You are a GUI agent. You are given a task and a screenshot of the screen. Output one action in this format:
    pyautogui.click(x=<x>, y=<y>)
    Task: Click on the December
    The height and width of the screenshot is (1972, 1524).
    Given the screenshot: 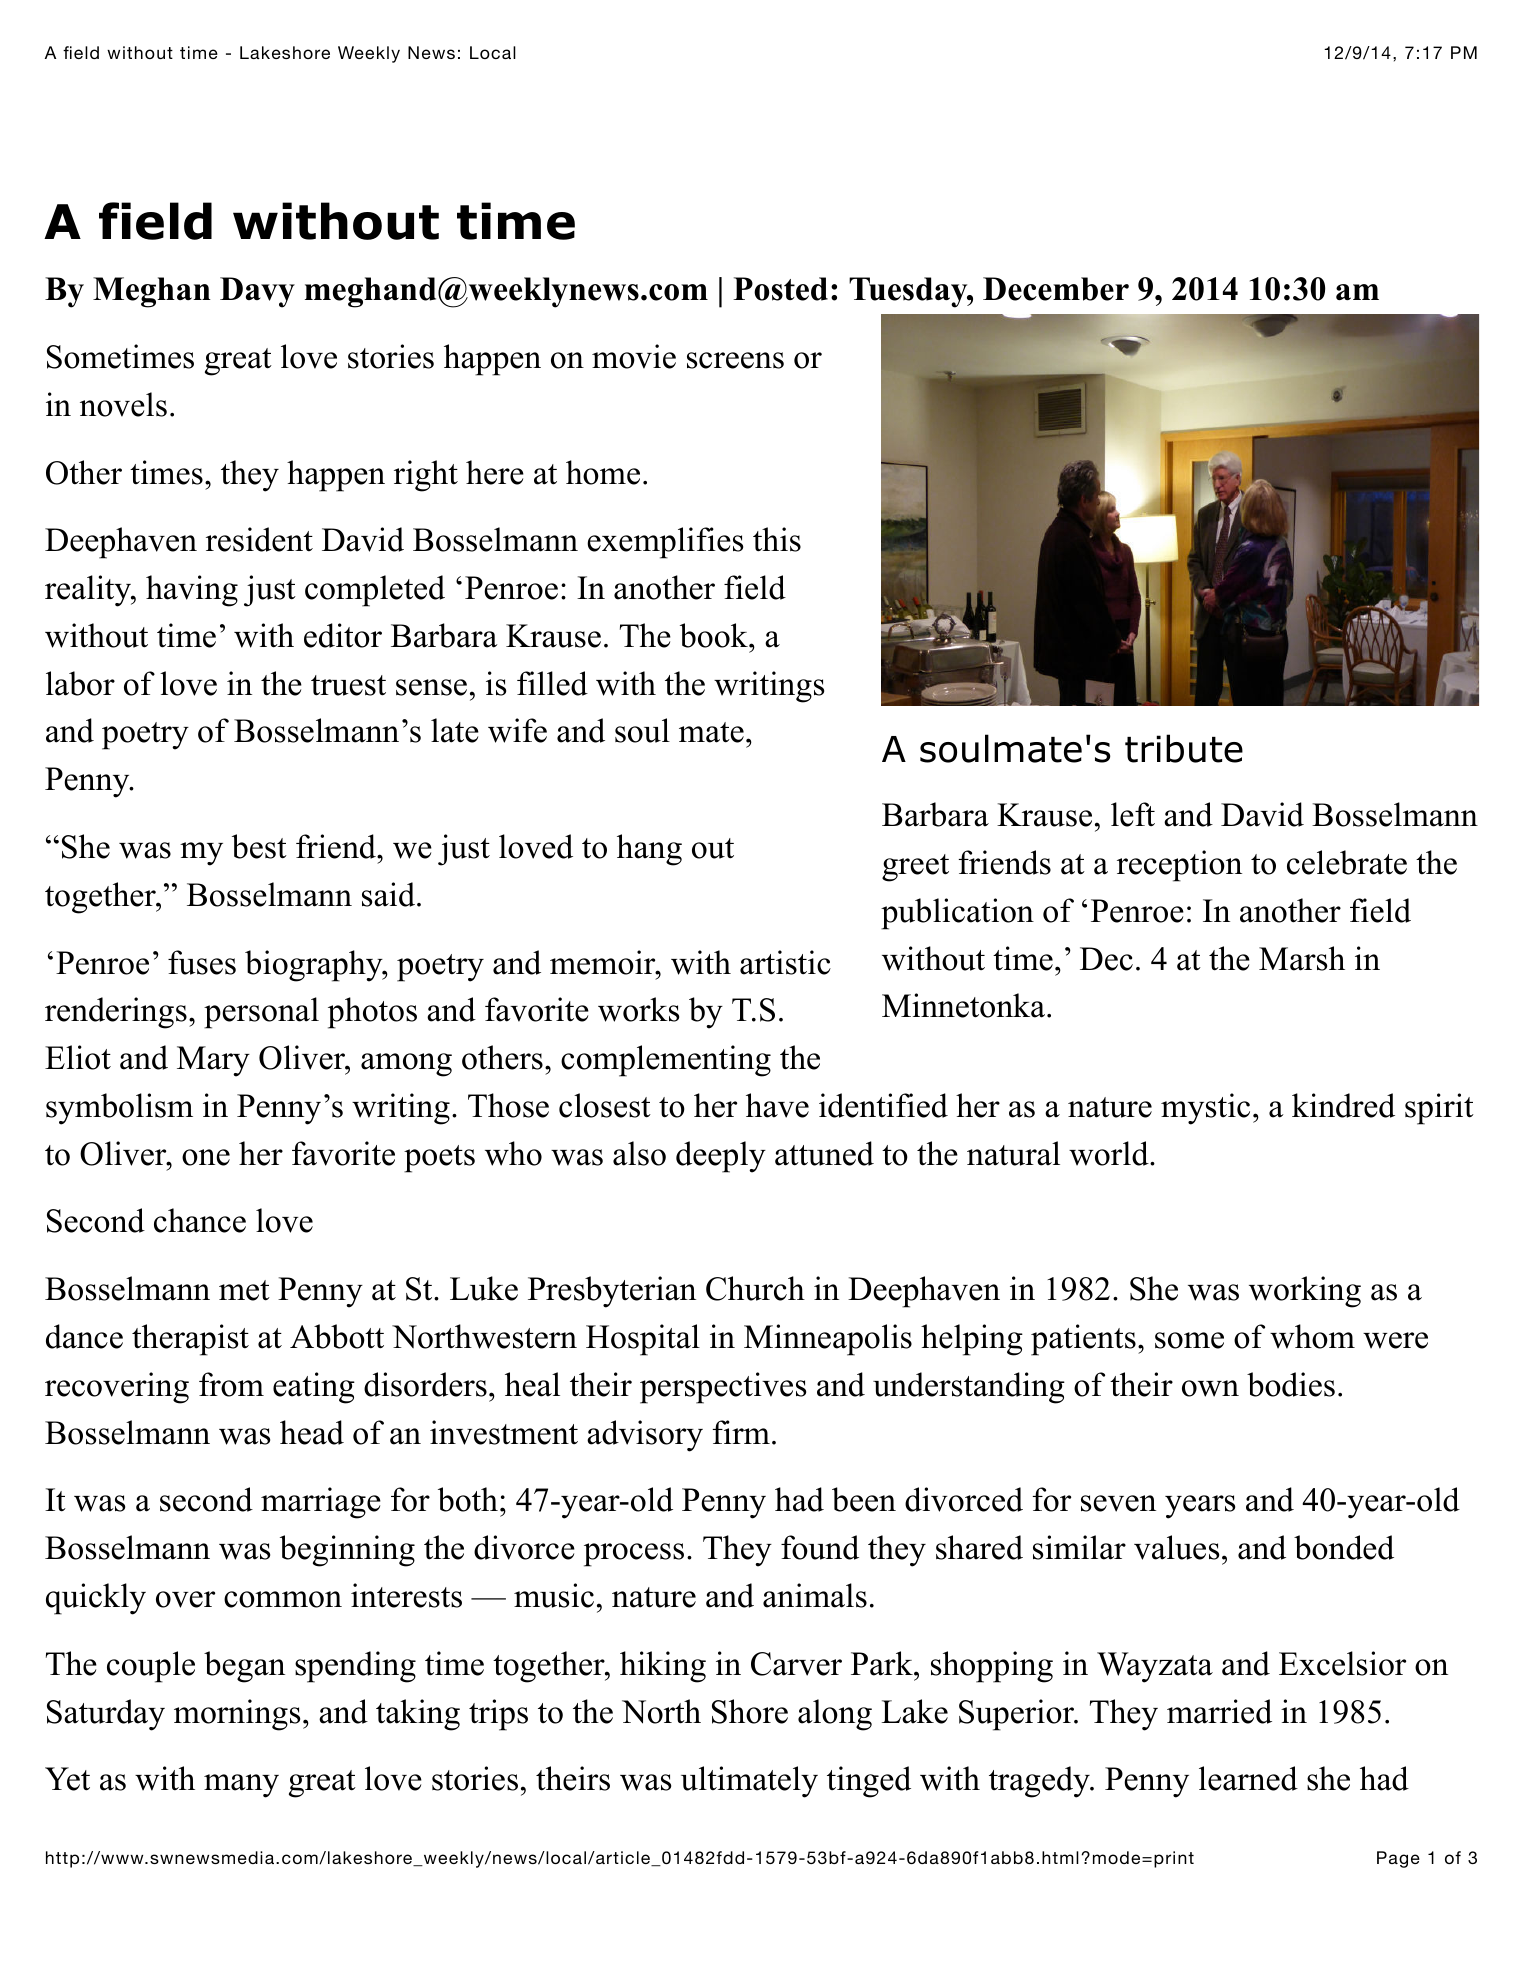 What is the action you would take?
    pyautogui.click(x=1056, y=289)
